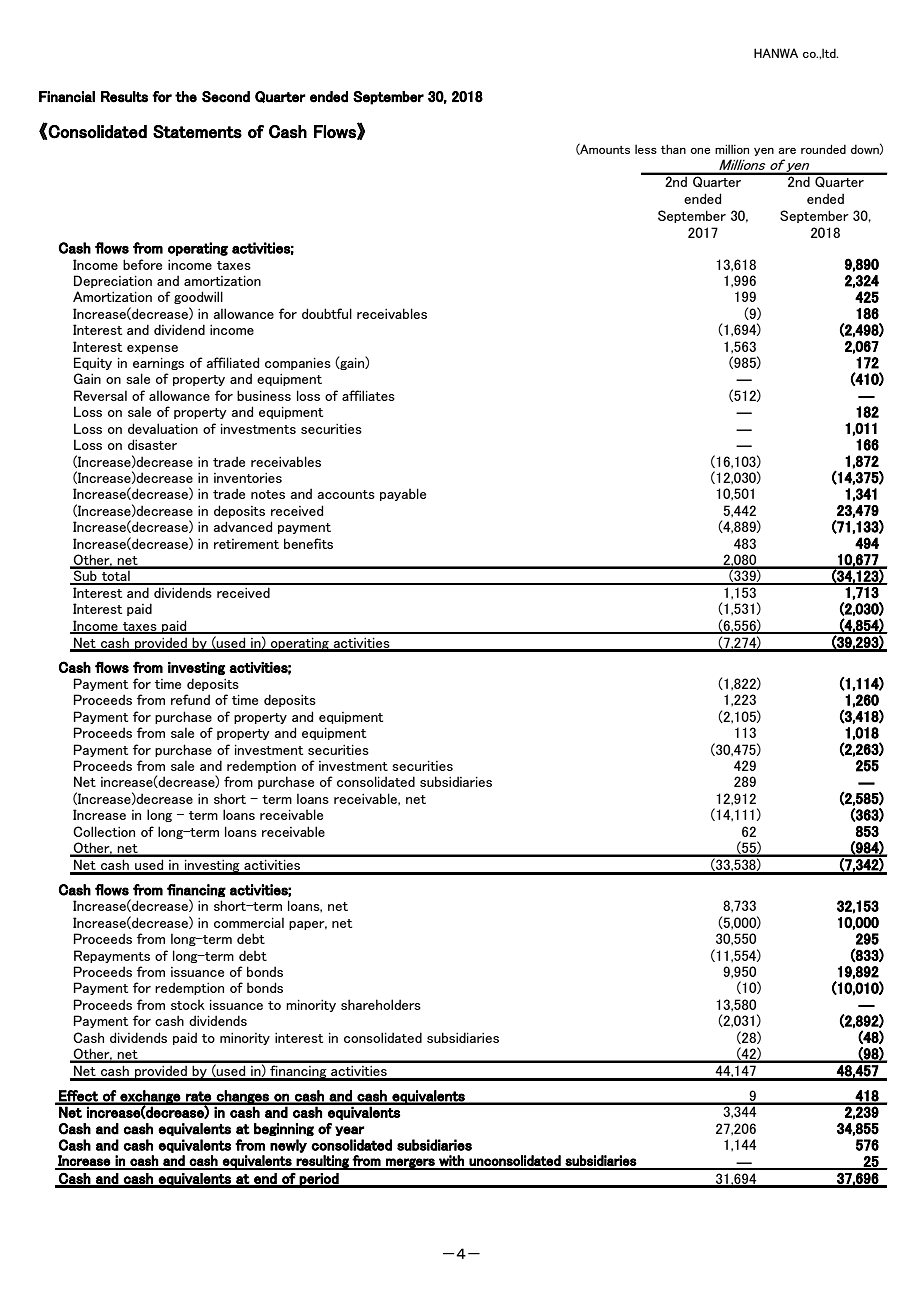  What do you see at coordinates (197, 132) in the document?
I see `Statements` at bounding box center [197, 132].
